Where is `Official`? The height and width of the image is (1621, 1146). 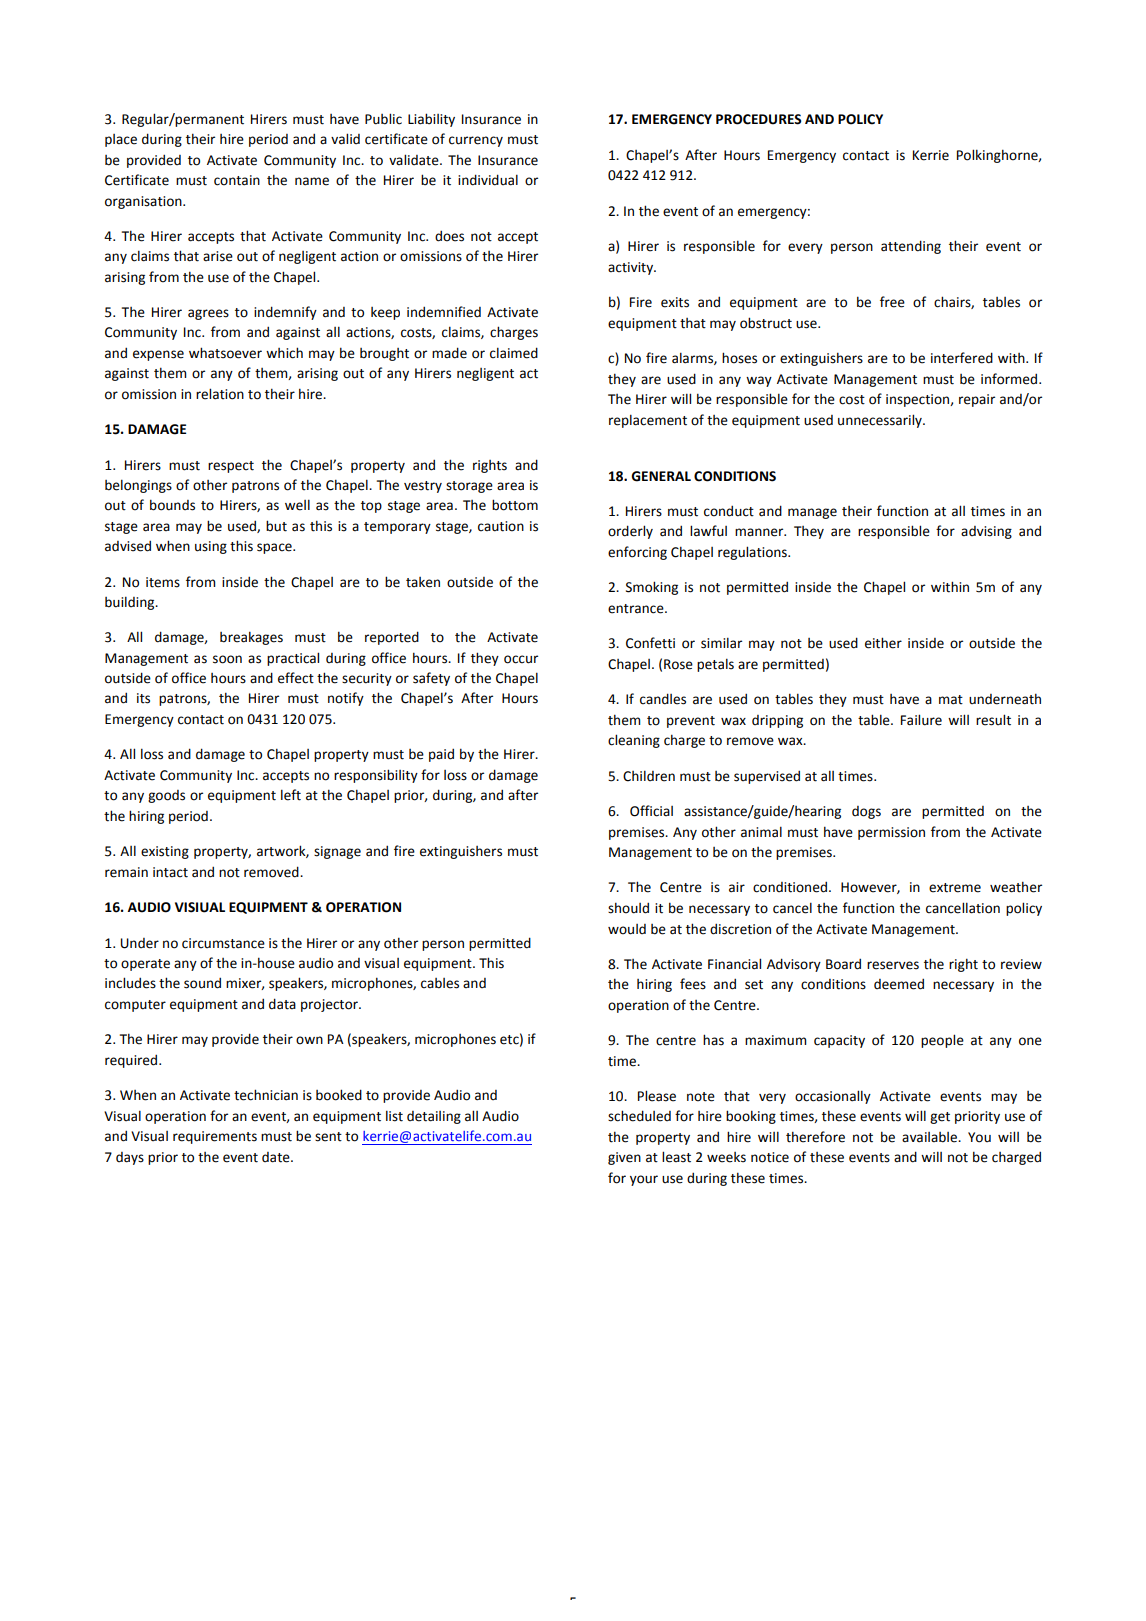
Official is located at coordinates (651, 811).
